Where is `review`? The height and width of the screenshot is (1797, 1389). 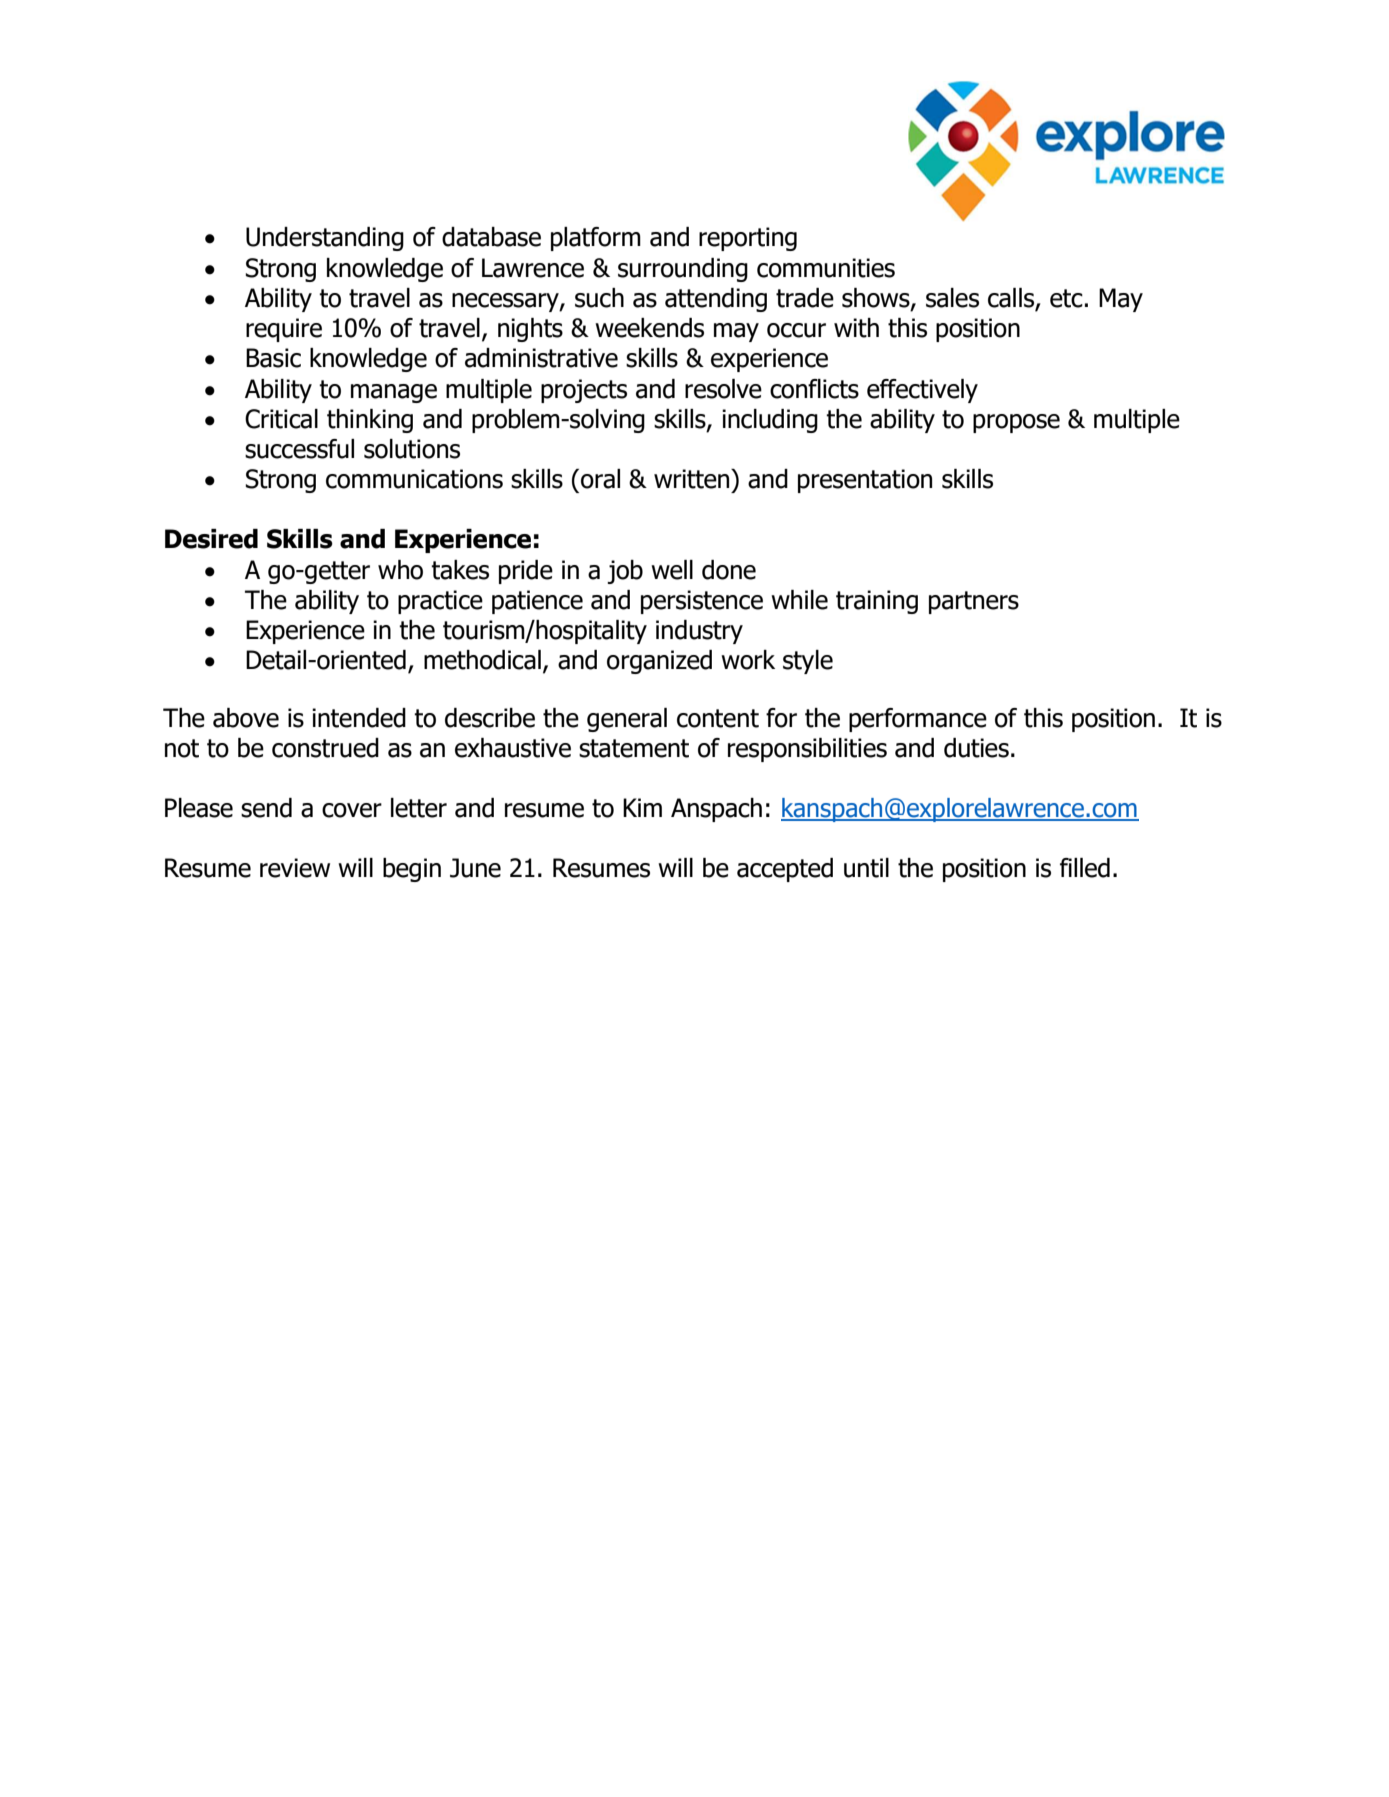
review is located at coordinates (295, 868).
